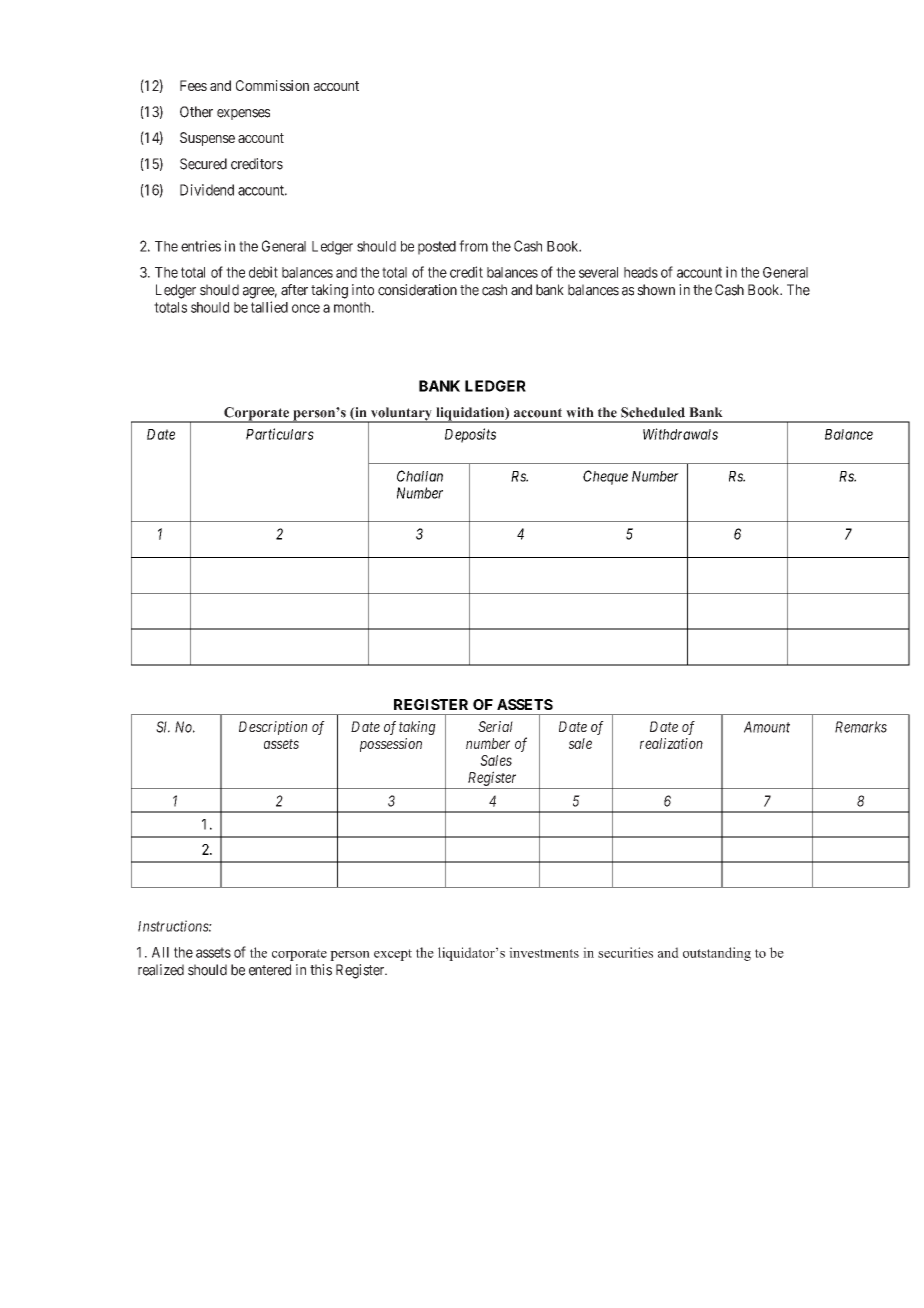  What do you see at coordinates (243, 114) in the screenshot?
I see `expenses` at bounding box center [243, 114].
